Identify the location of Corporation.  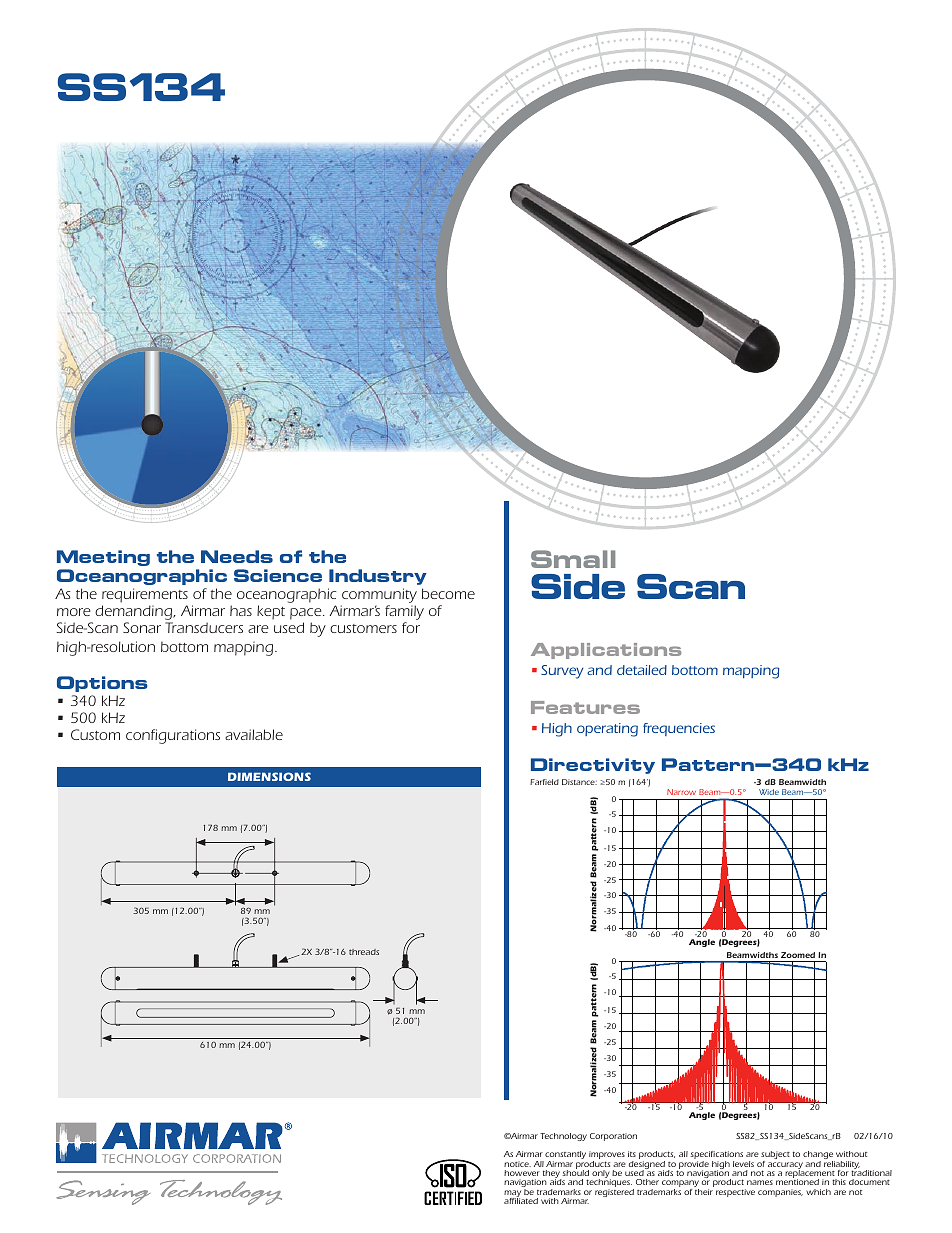
(613, 1137).
